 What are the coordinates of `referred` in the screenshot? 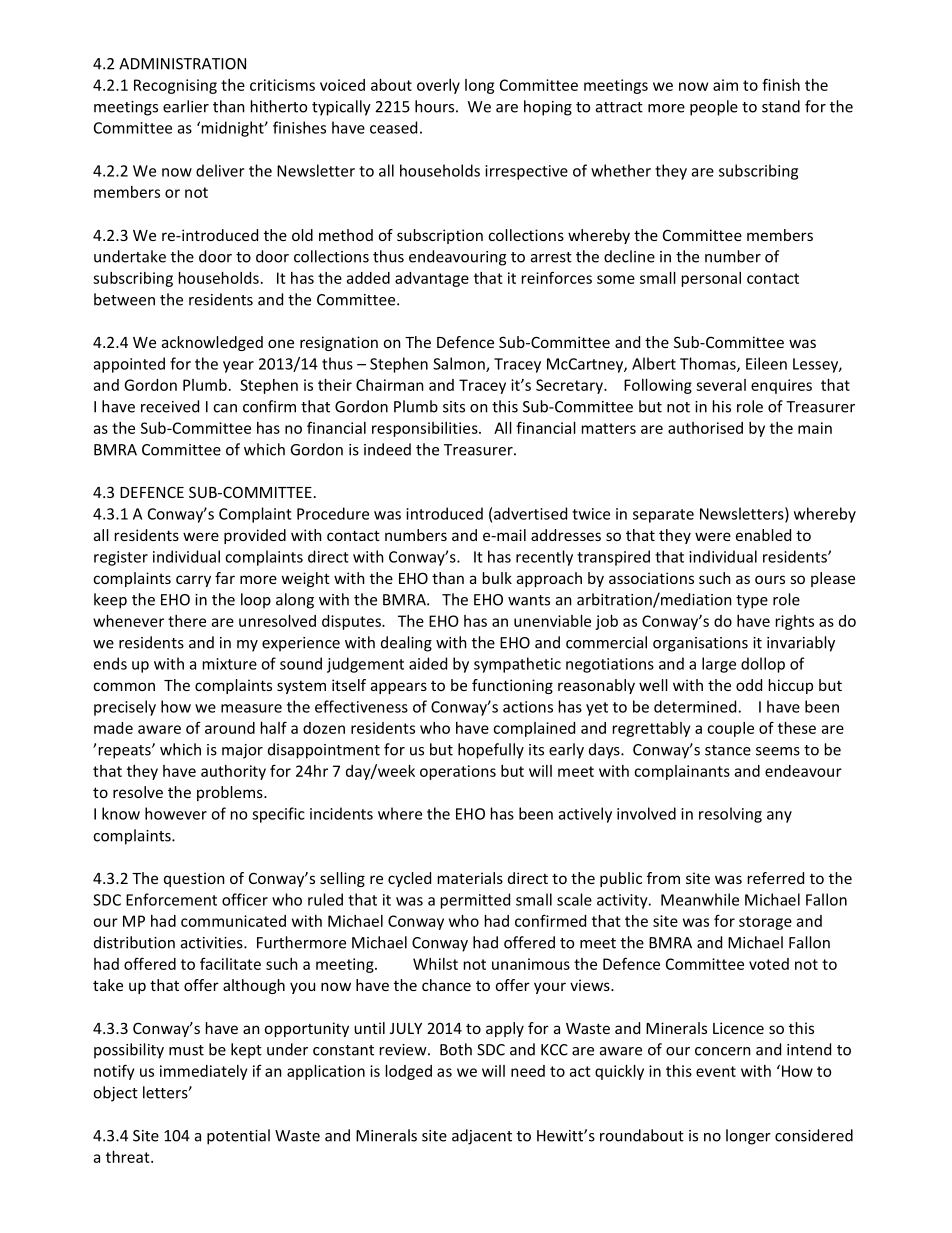 It's located at (776, 878).
